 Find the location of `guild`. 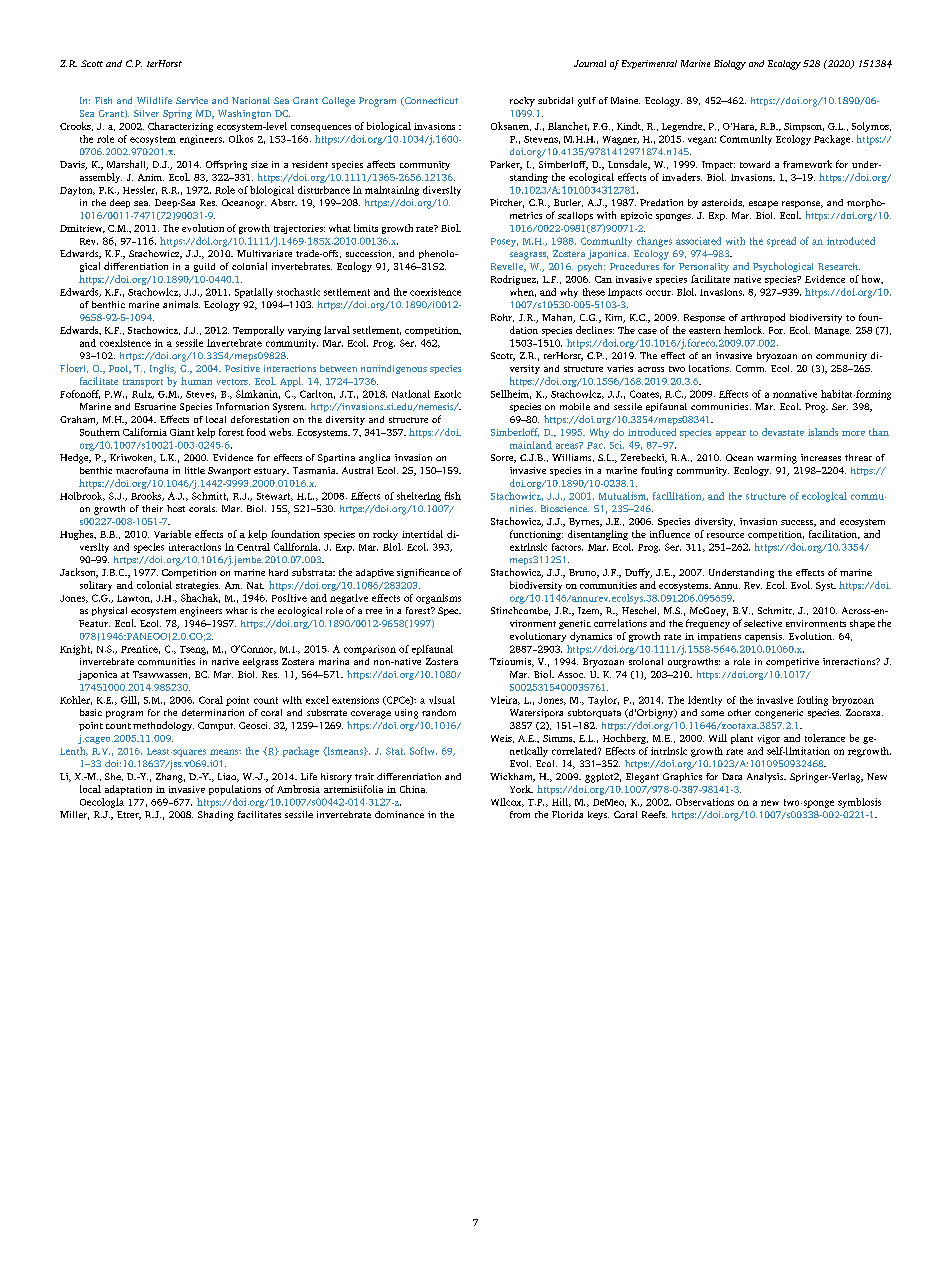

guild is located at coordinates (204, 267).
